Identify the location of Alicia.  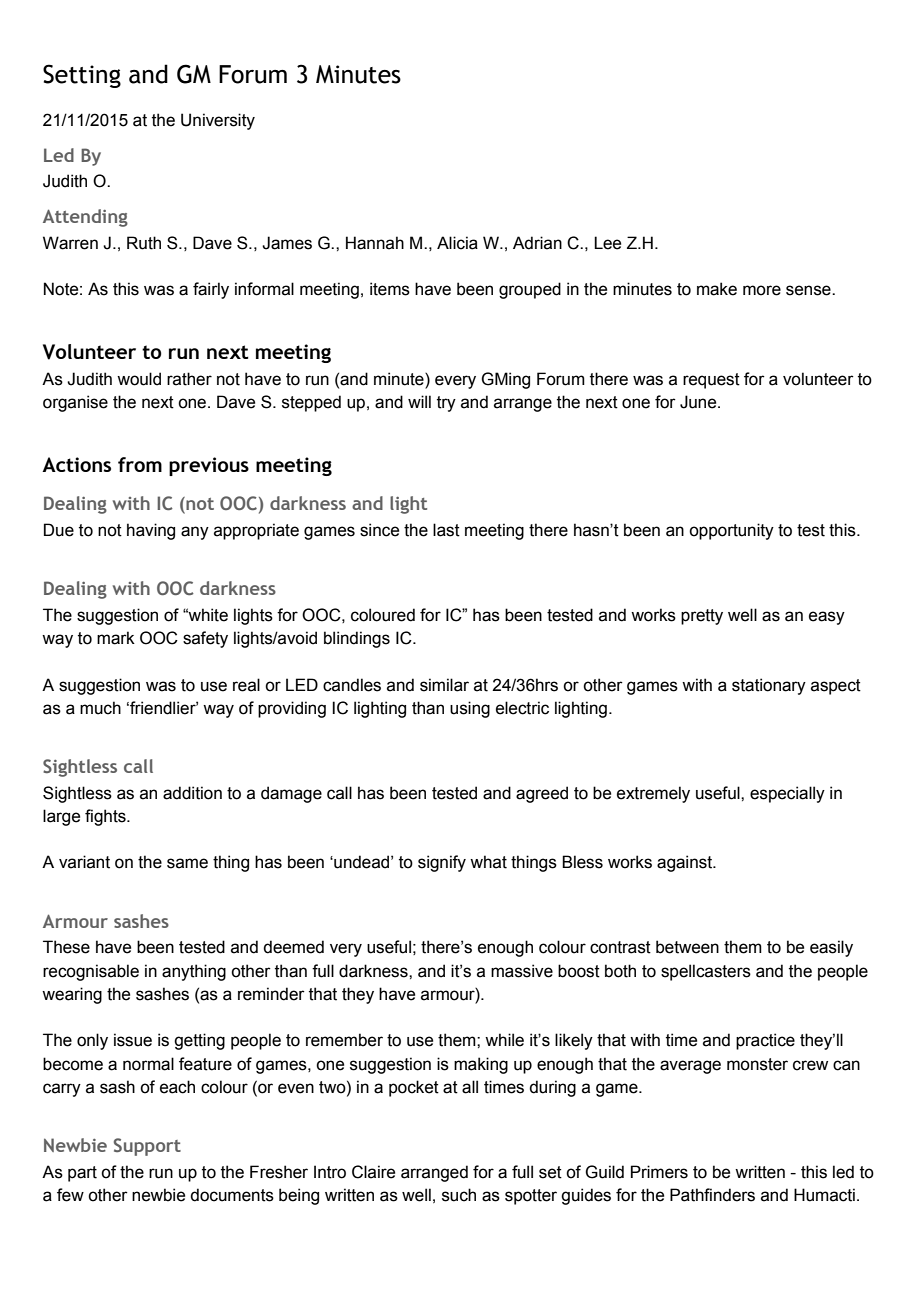
(457, 243).
